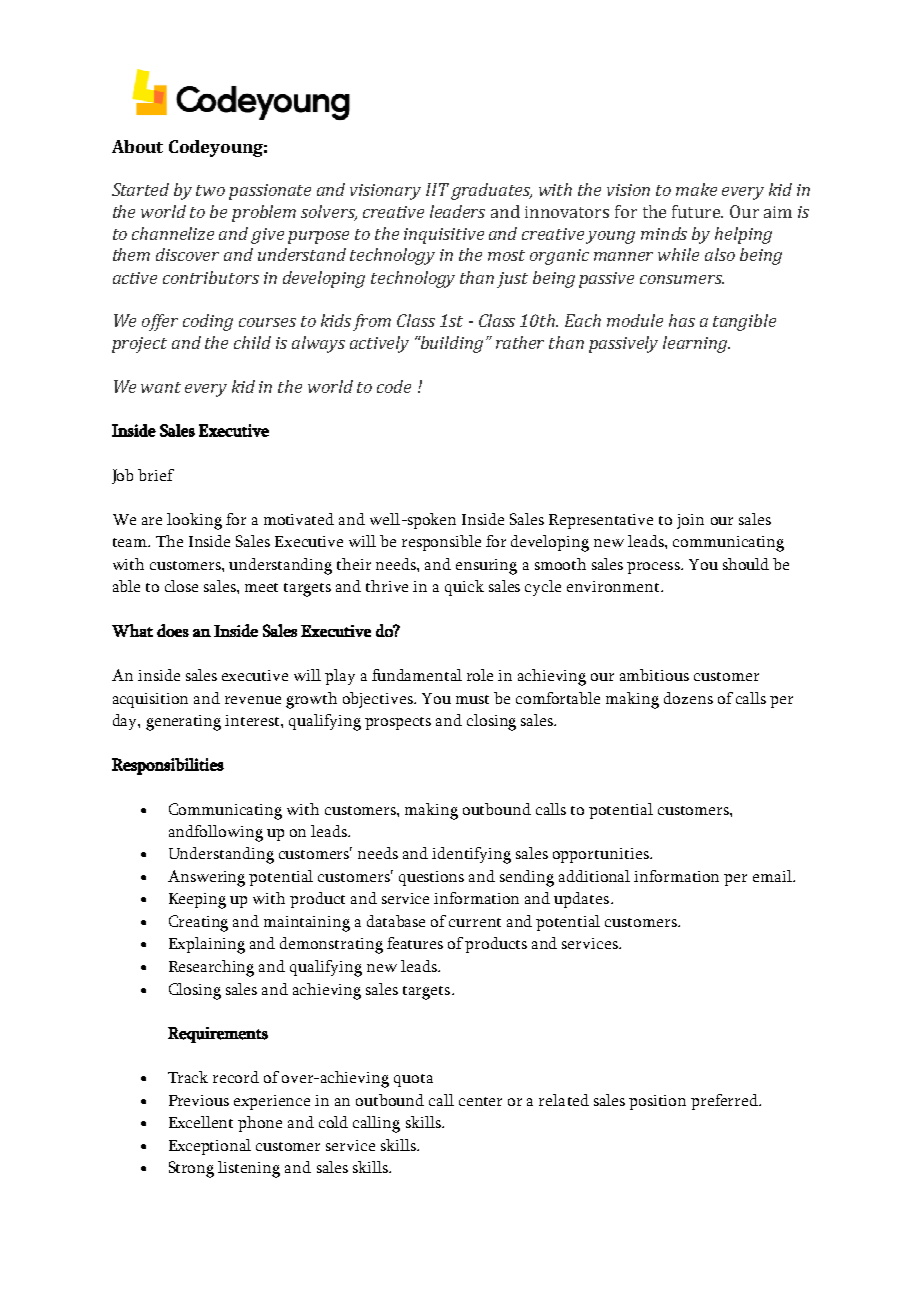 The height and width of the document is (1308, 924). Describe the element at coordinates (181, 586) in the document. I see `close` at that location.
